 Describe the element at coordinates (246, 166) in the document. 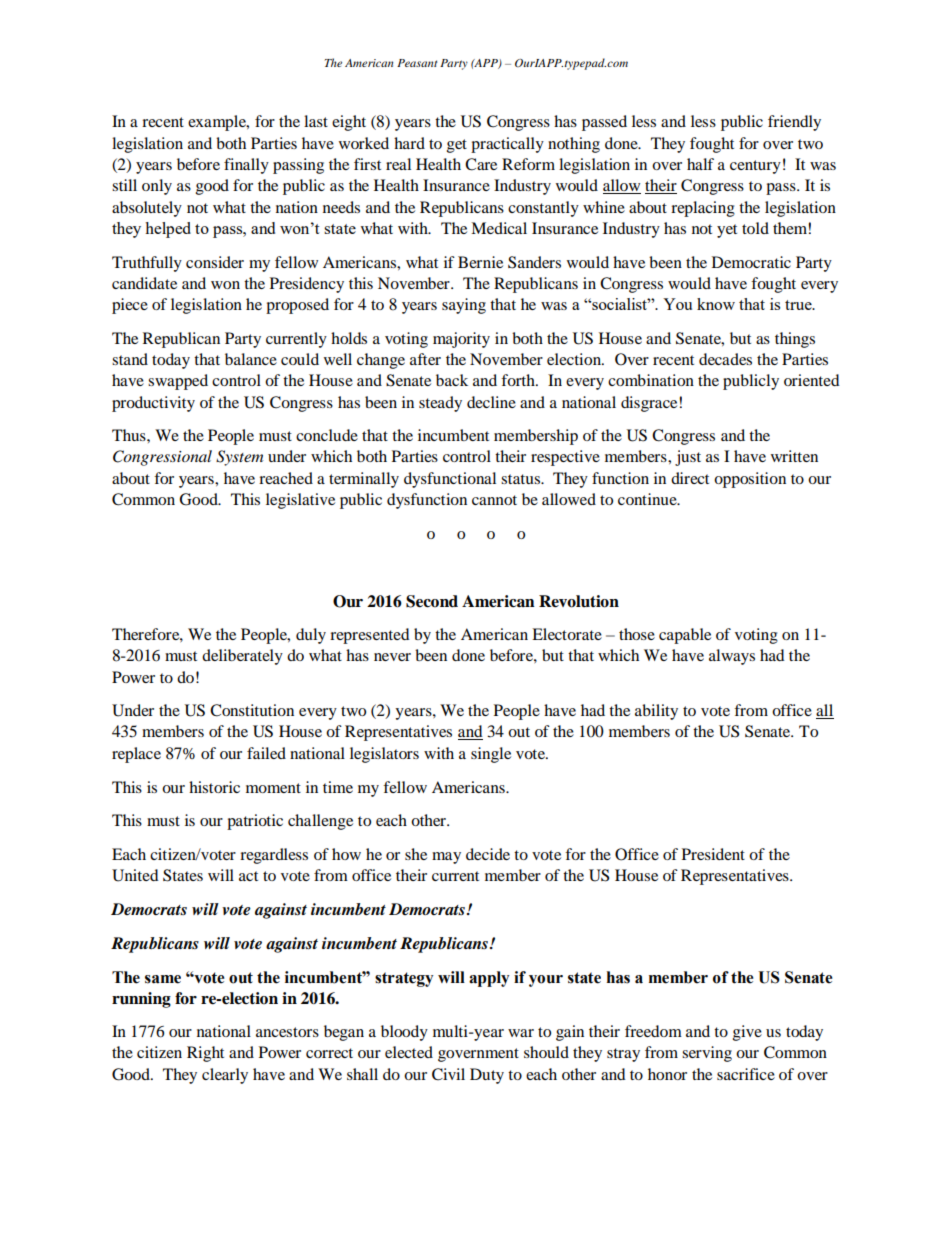

I see `finally` at that location.
